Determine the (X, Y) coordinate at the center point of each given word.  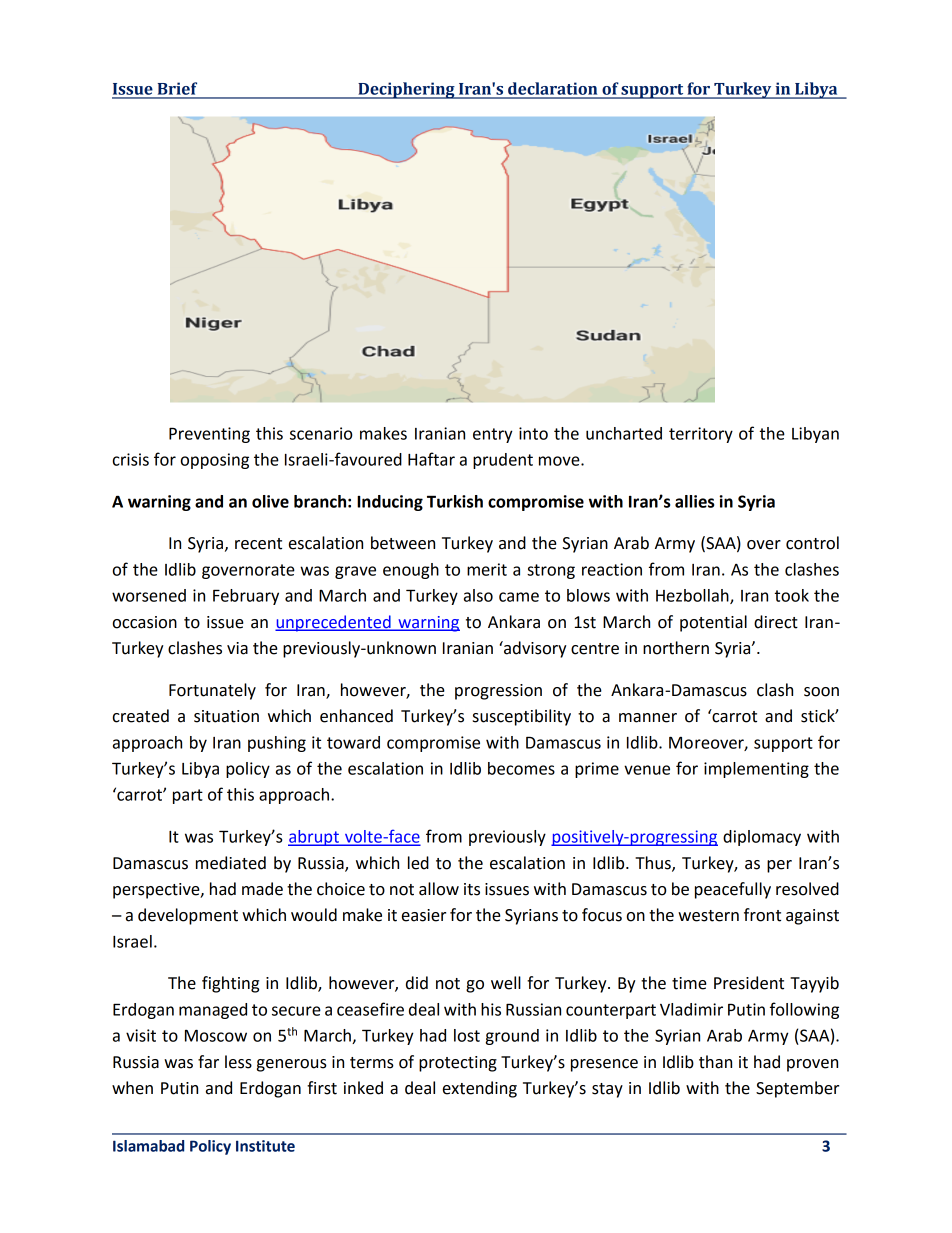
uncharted (624, 433)
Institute (265, 1146)
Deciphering (406, 90)
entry (493, 435)
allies (694, 501)
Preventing (209, 435)
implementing (756, 770)
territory (701, 435)
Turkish (455, 501)
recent (258, 544)
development (188, 916)
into (533, 433)
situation (226, 716)
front (762, 915)
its (472, 889)
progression (498, 692)
